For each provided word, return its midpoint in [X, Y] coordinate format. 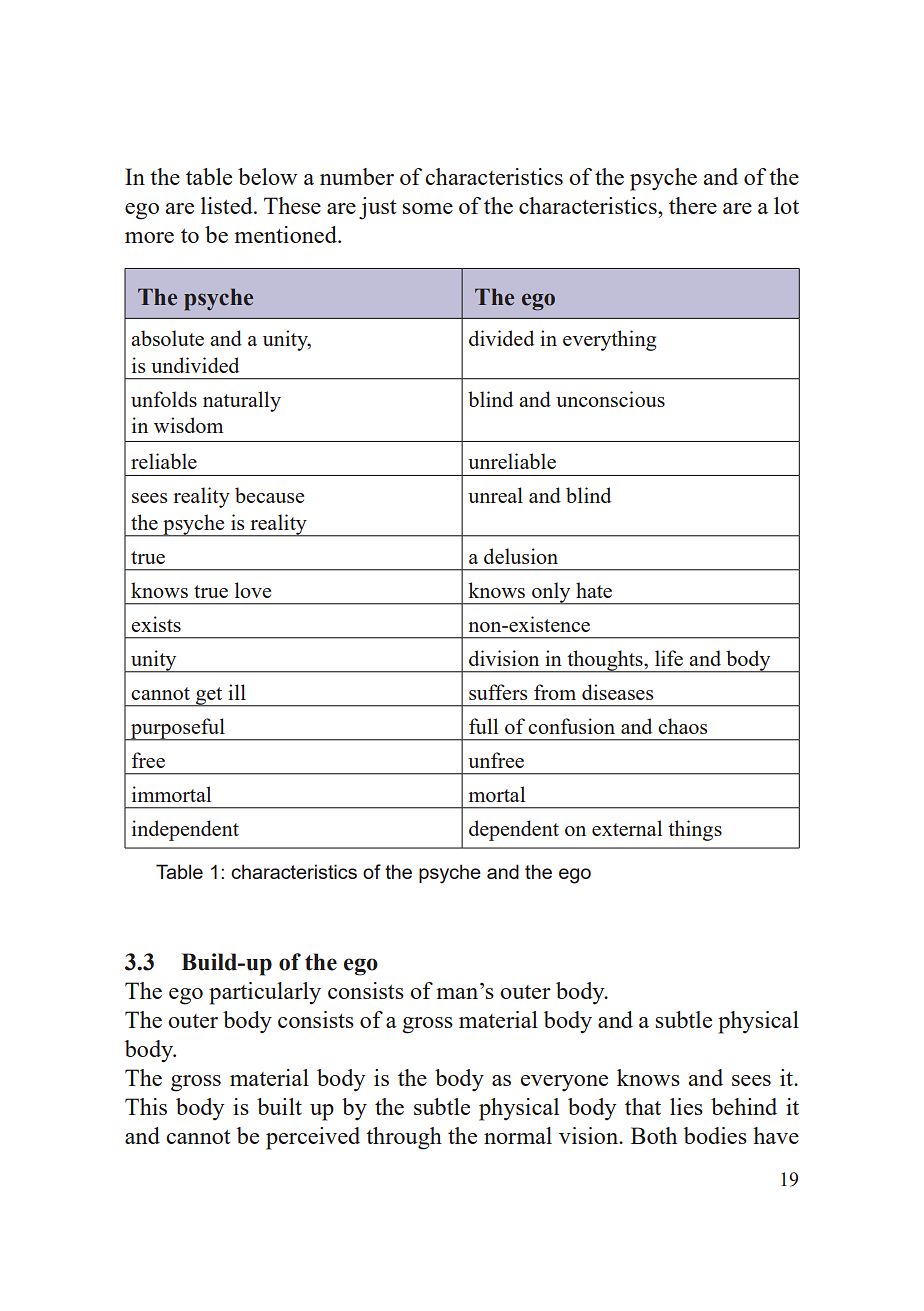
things [695, 830]
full [483, 726]
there [693, 205]
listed [228, 205]
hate [594, 590]
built [279, 1106]
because [269, 495]
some [428, 208]
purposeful [178, 729]
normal [518, 1135]
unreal [495, 495]
